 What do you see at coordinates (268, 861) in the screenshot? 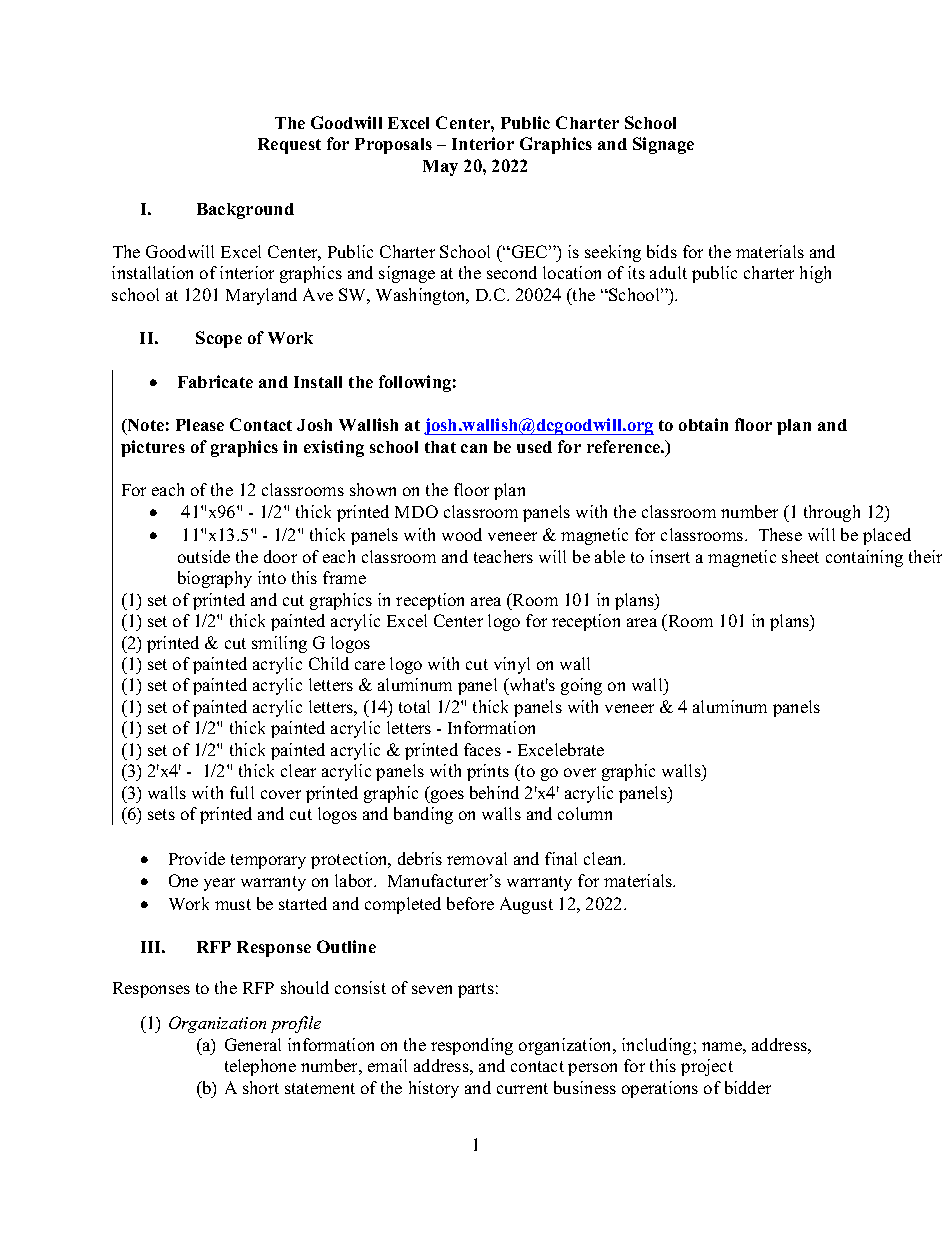
I see `temporary` at bounding box center [268, 861].
